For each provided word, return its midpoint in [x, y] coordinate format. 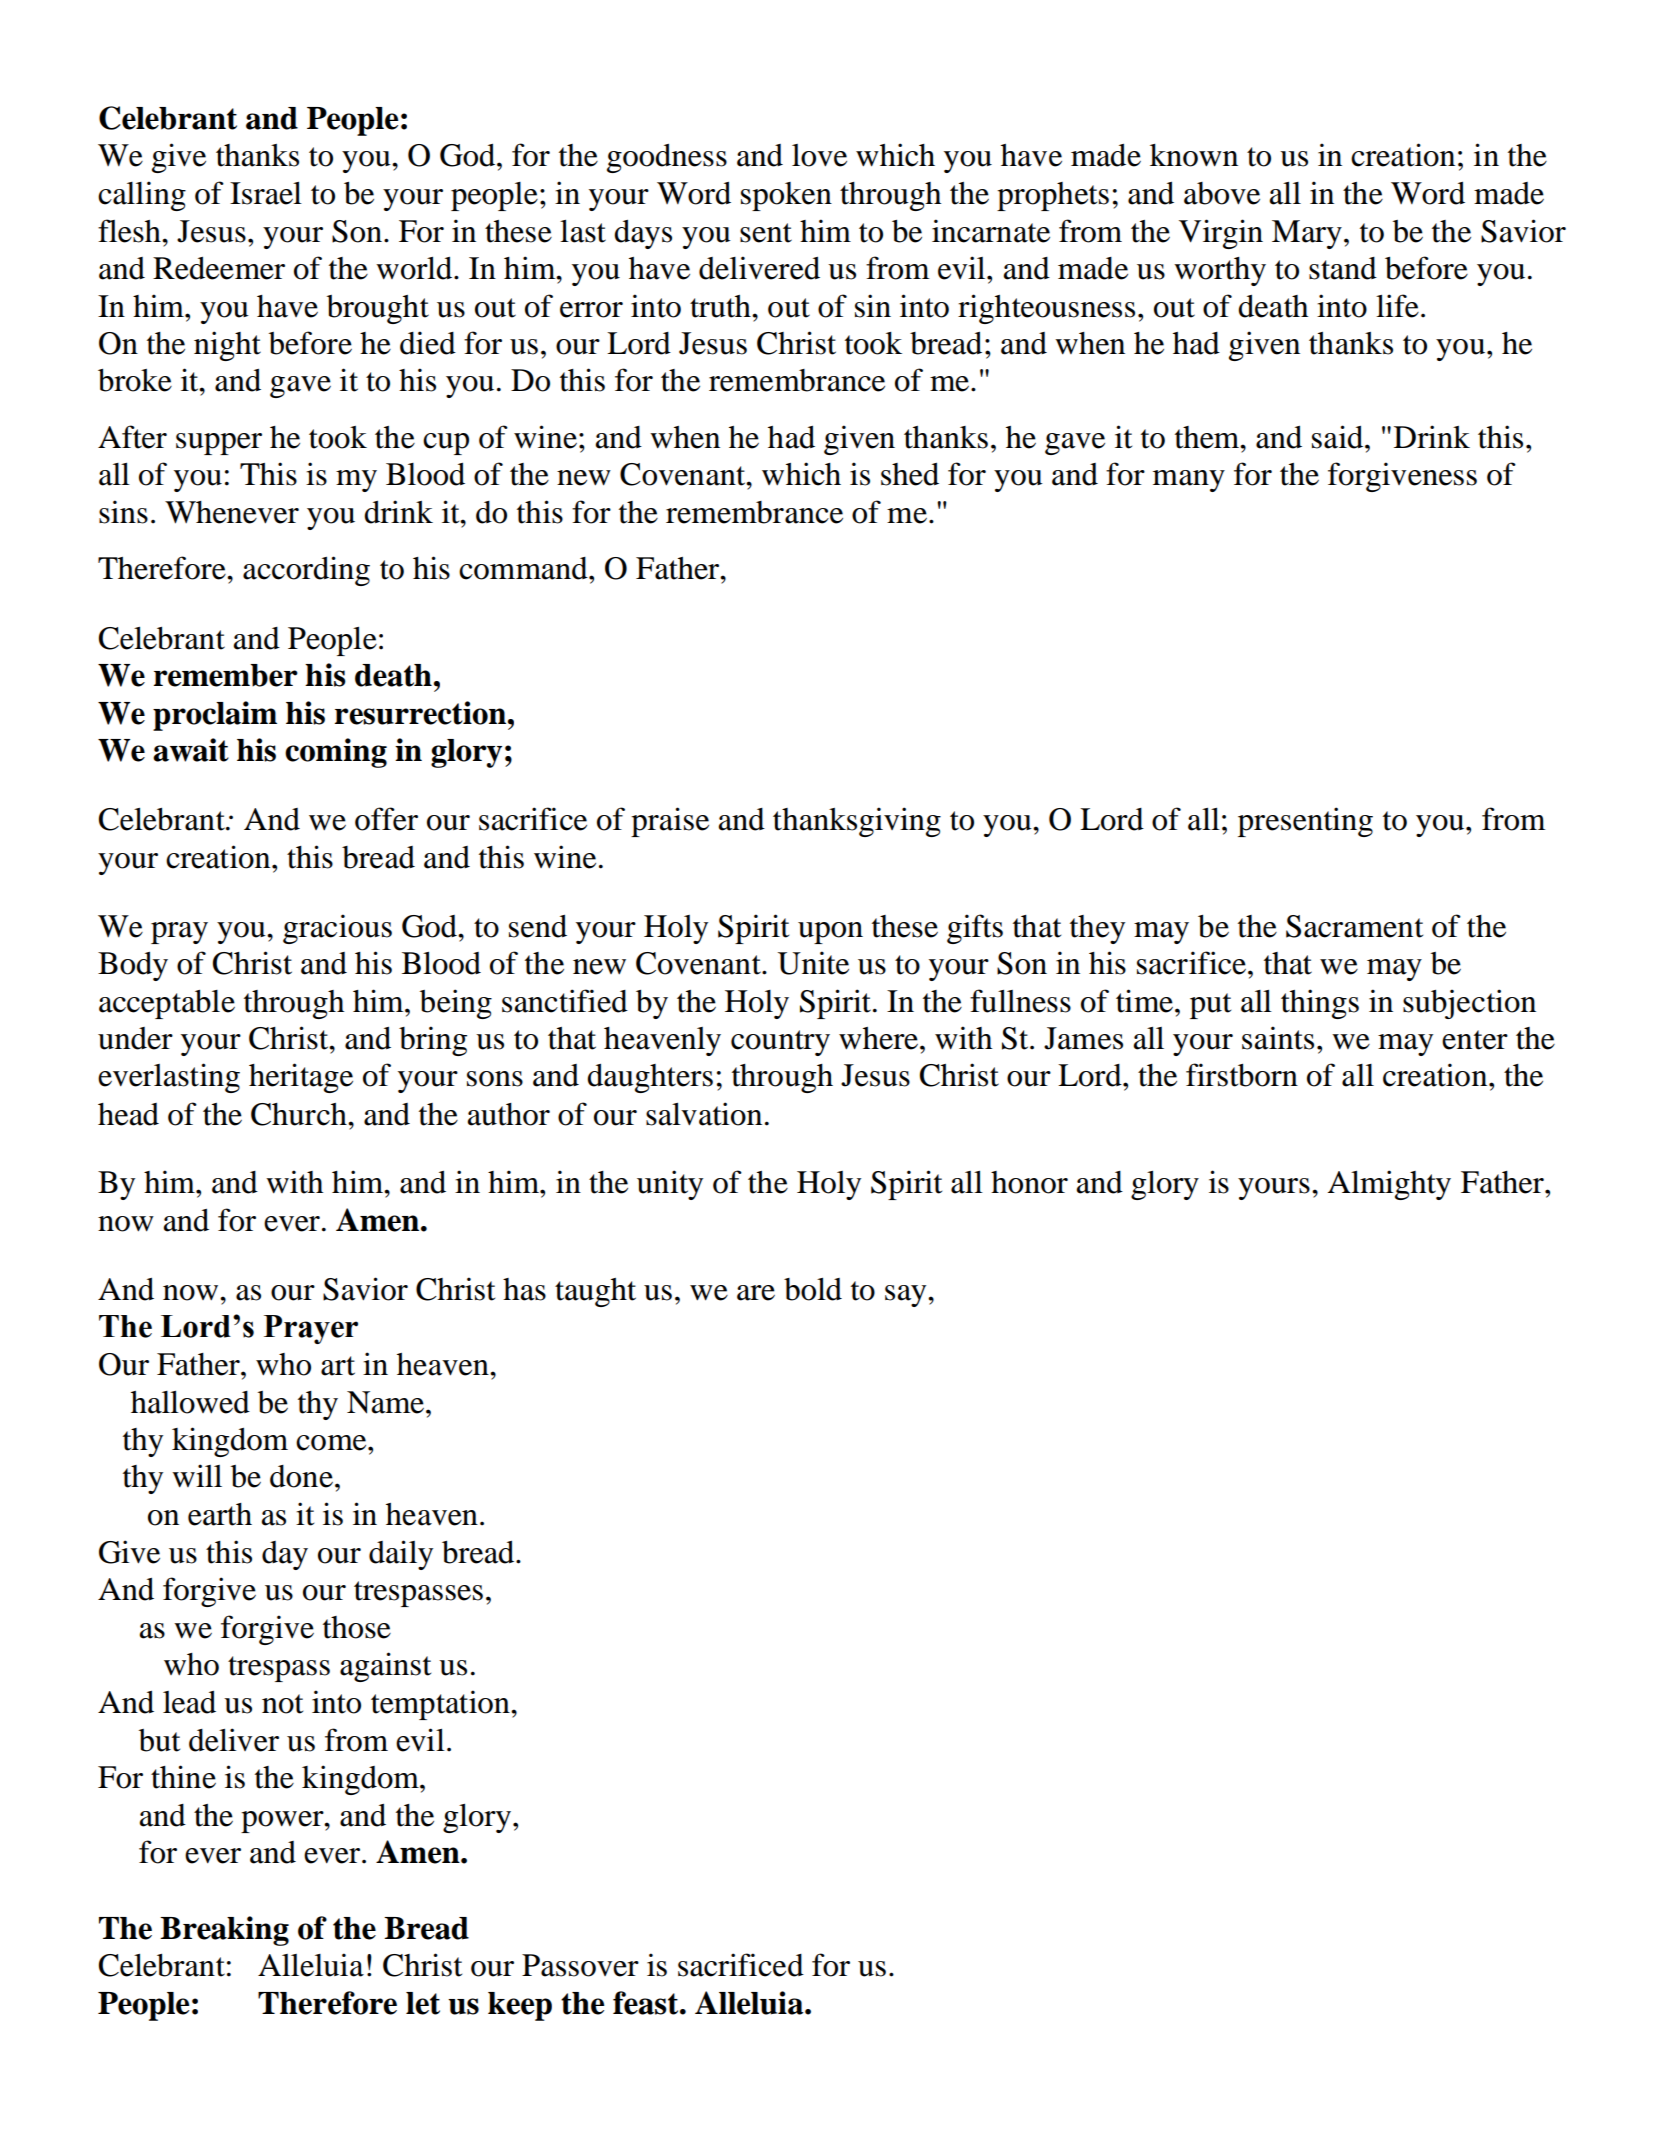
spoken [786, 196]
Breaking [224, 1931]
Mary [1307, 234]
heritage [301, 1078]
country [780, 1043]
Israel [266, 193]
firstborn [1242, 1075]
